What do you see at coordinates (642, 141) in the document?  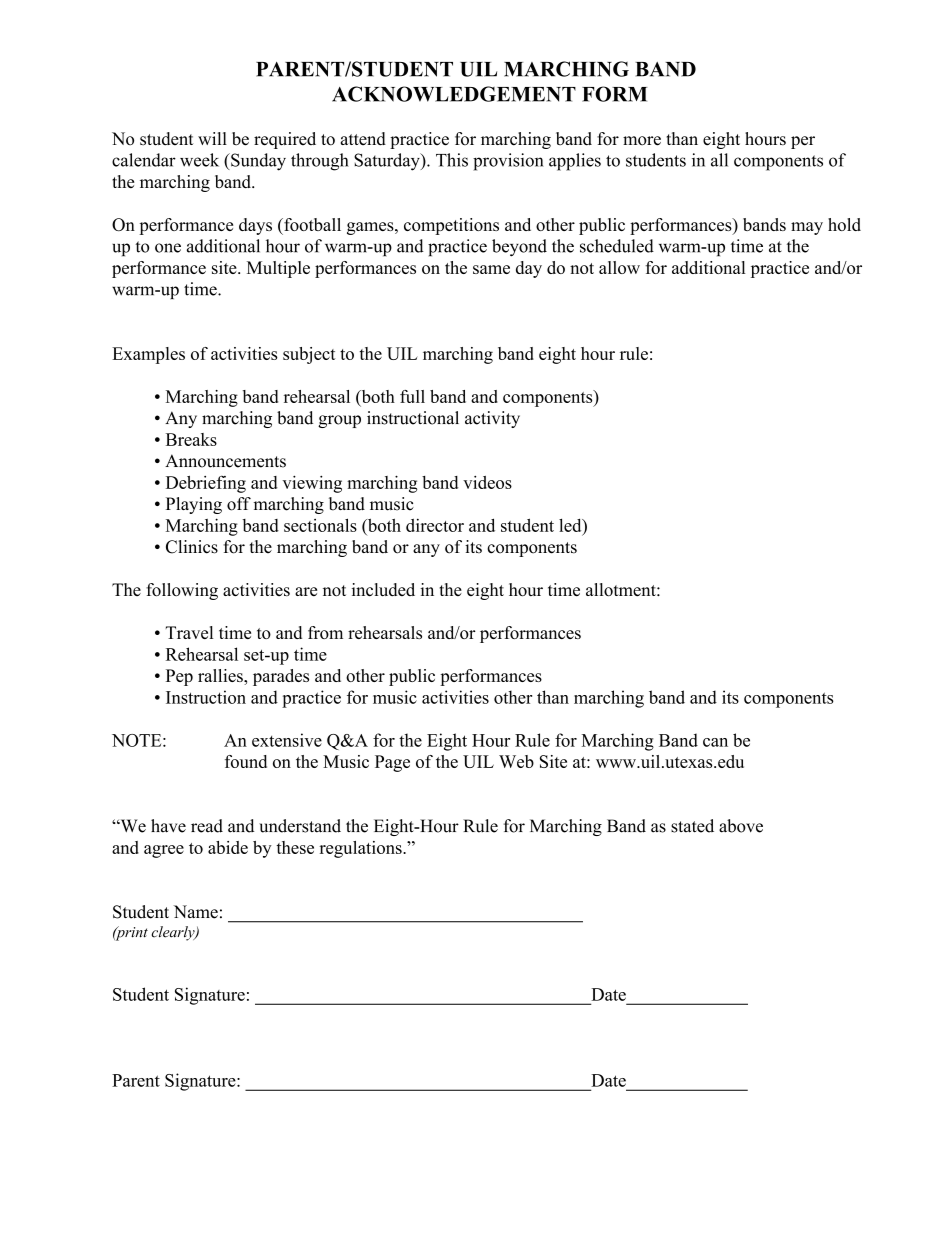 I see `more` at bounding box center [642, 141].
